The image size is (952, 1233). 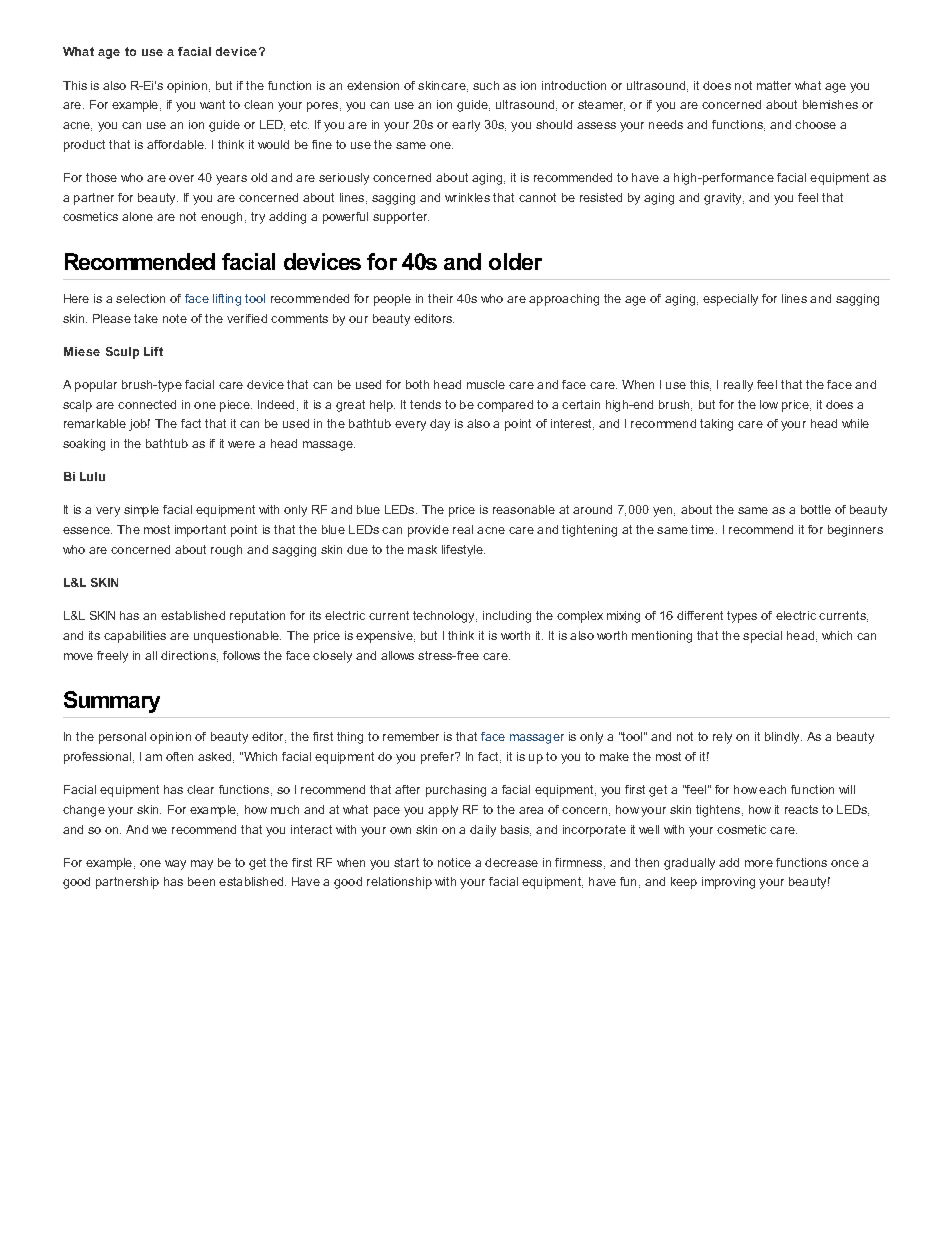 I want to click on more, so click(x=759, y=863).
